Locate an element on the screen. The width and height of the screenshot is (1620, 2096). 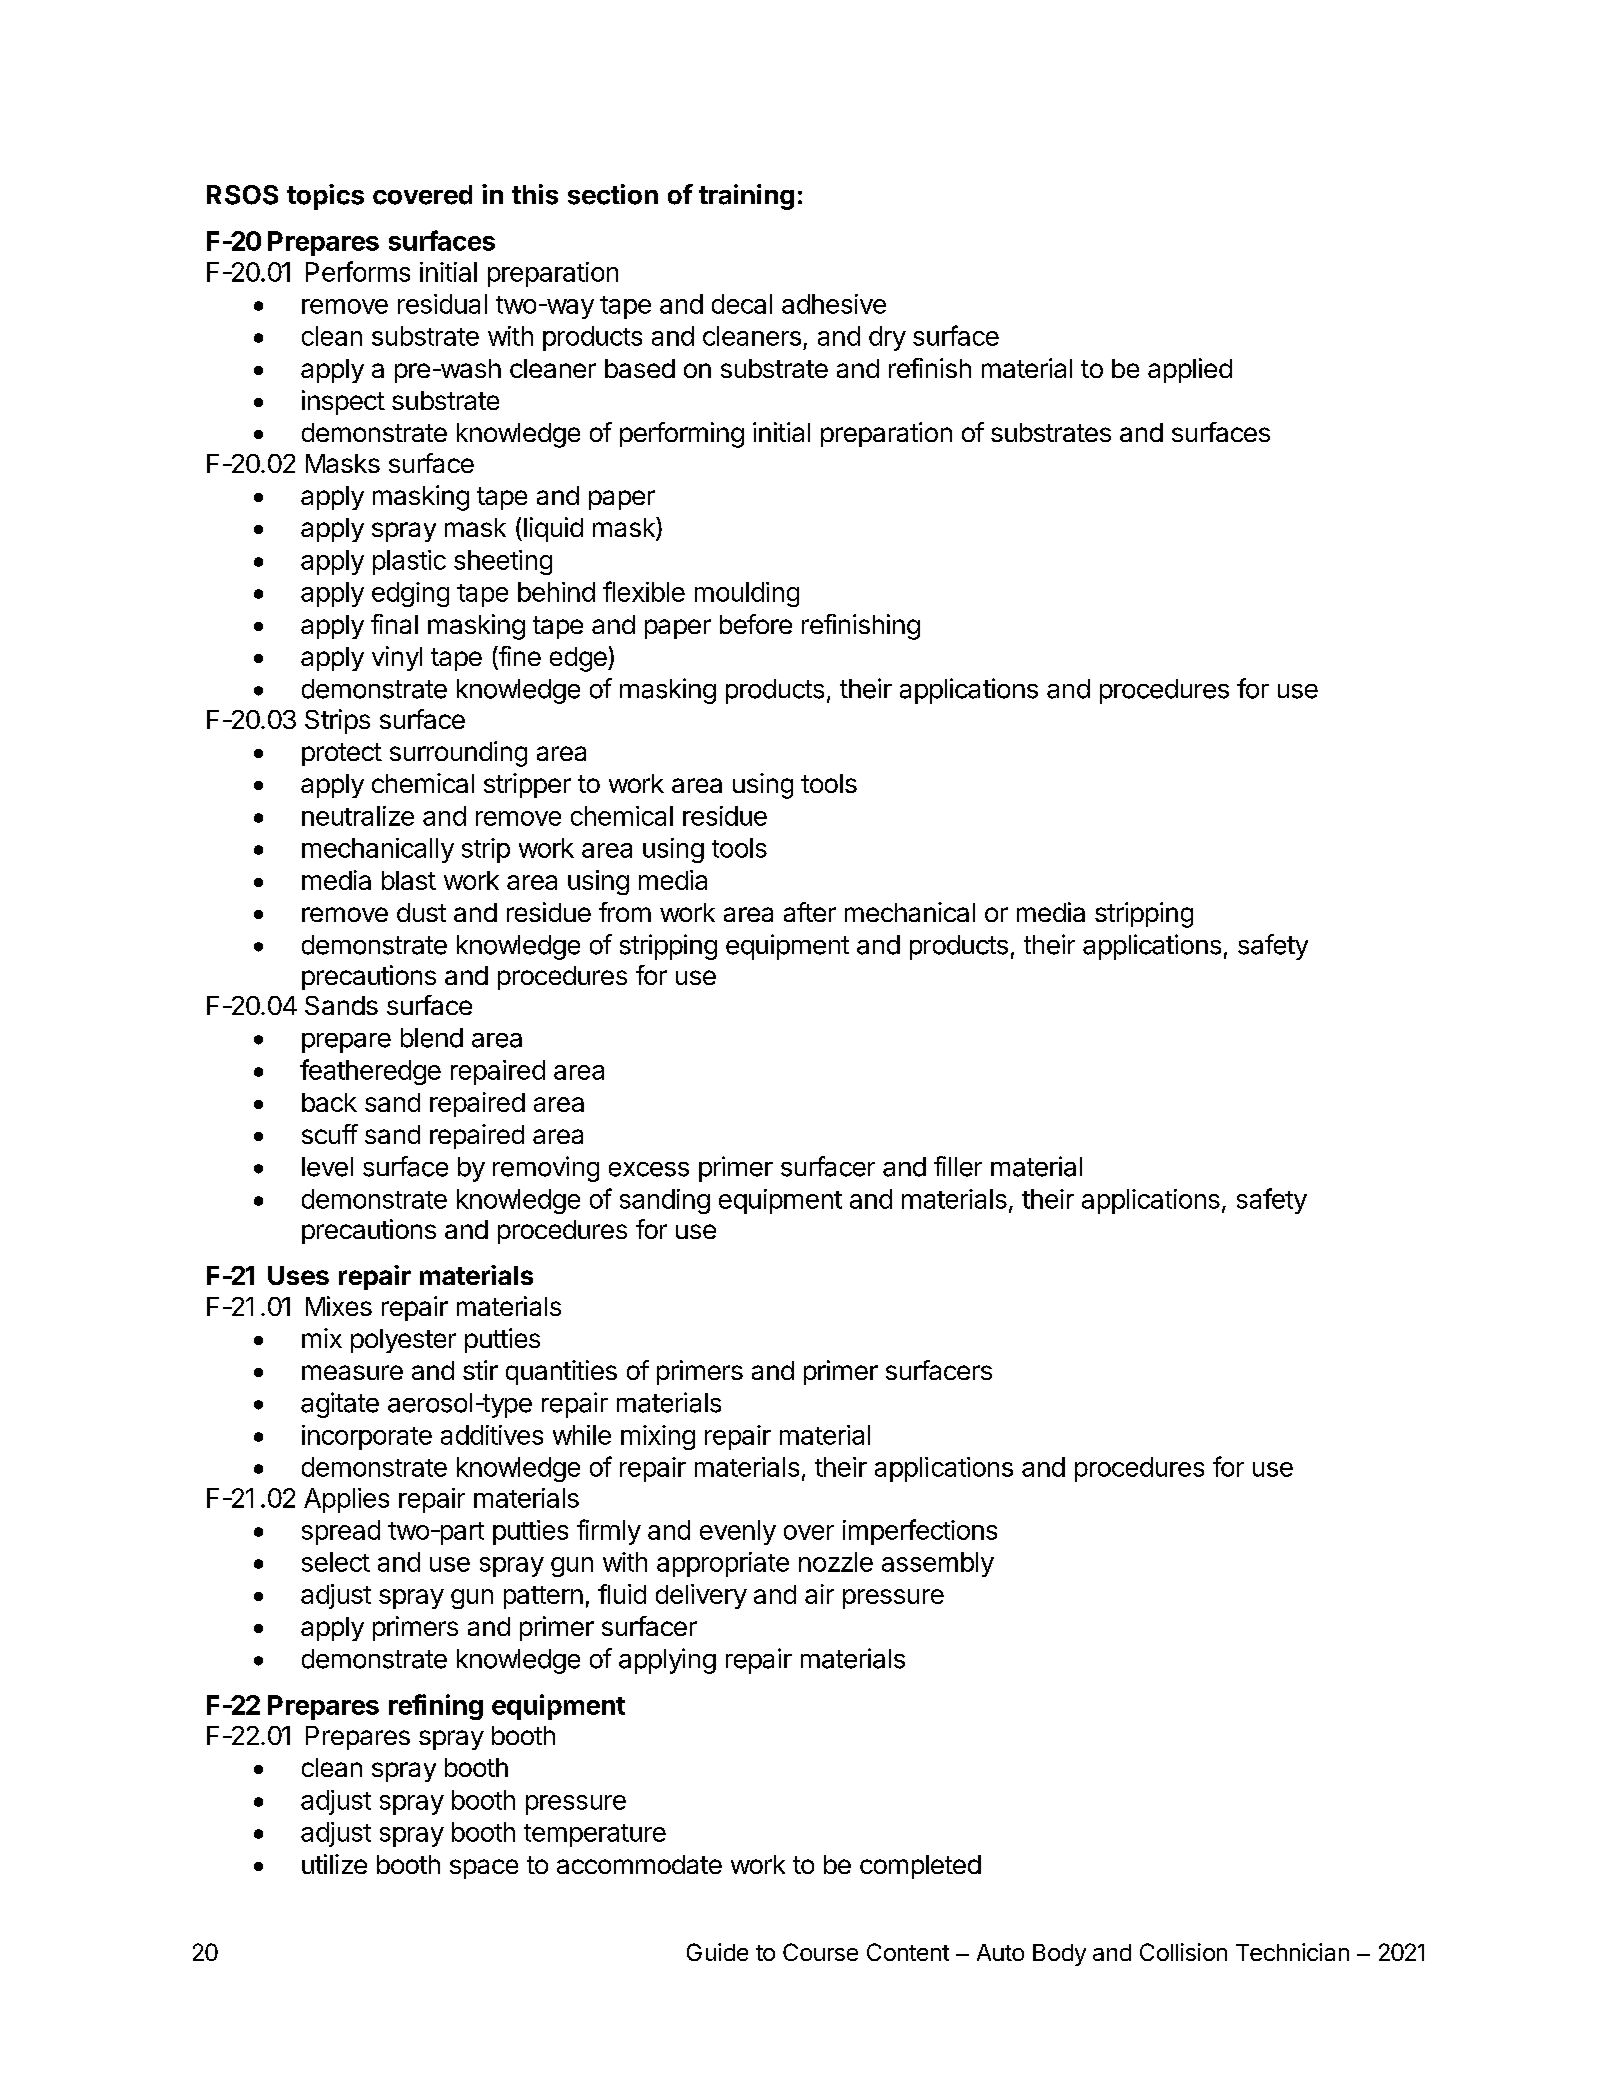
applied is located at coordinates (1190, 370).
